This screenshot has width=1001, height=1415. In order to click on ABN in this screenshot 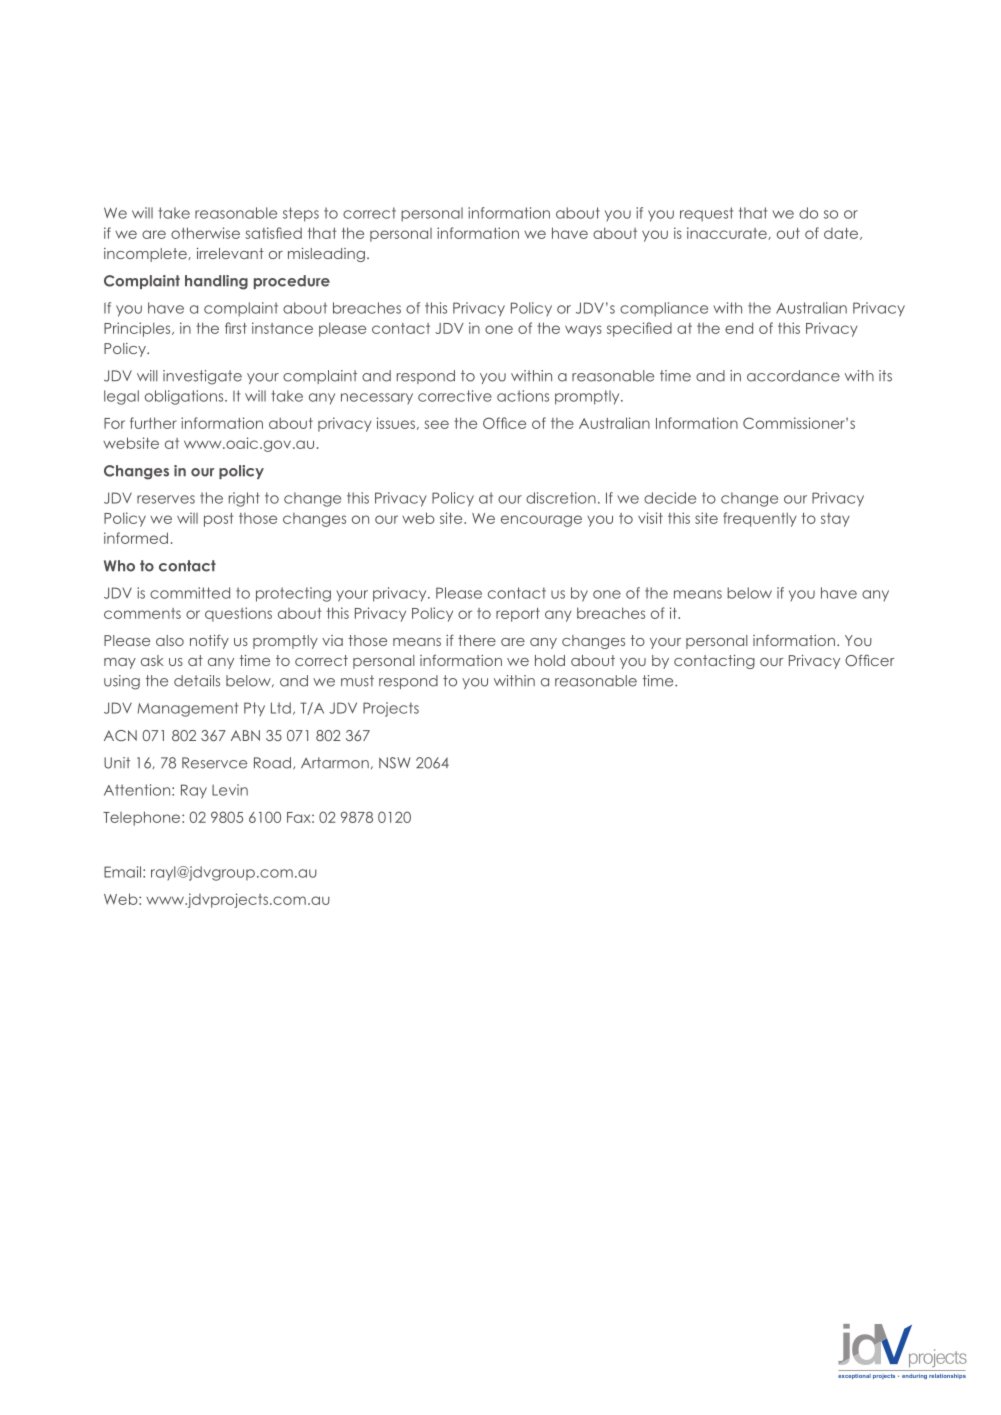, I will do `click(245, 735)`.
